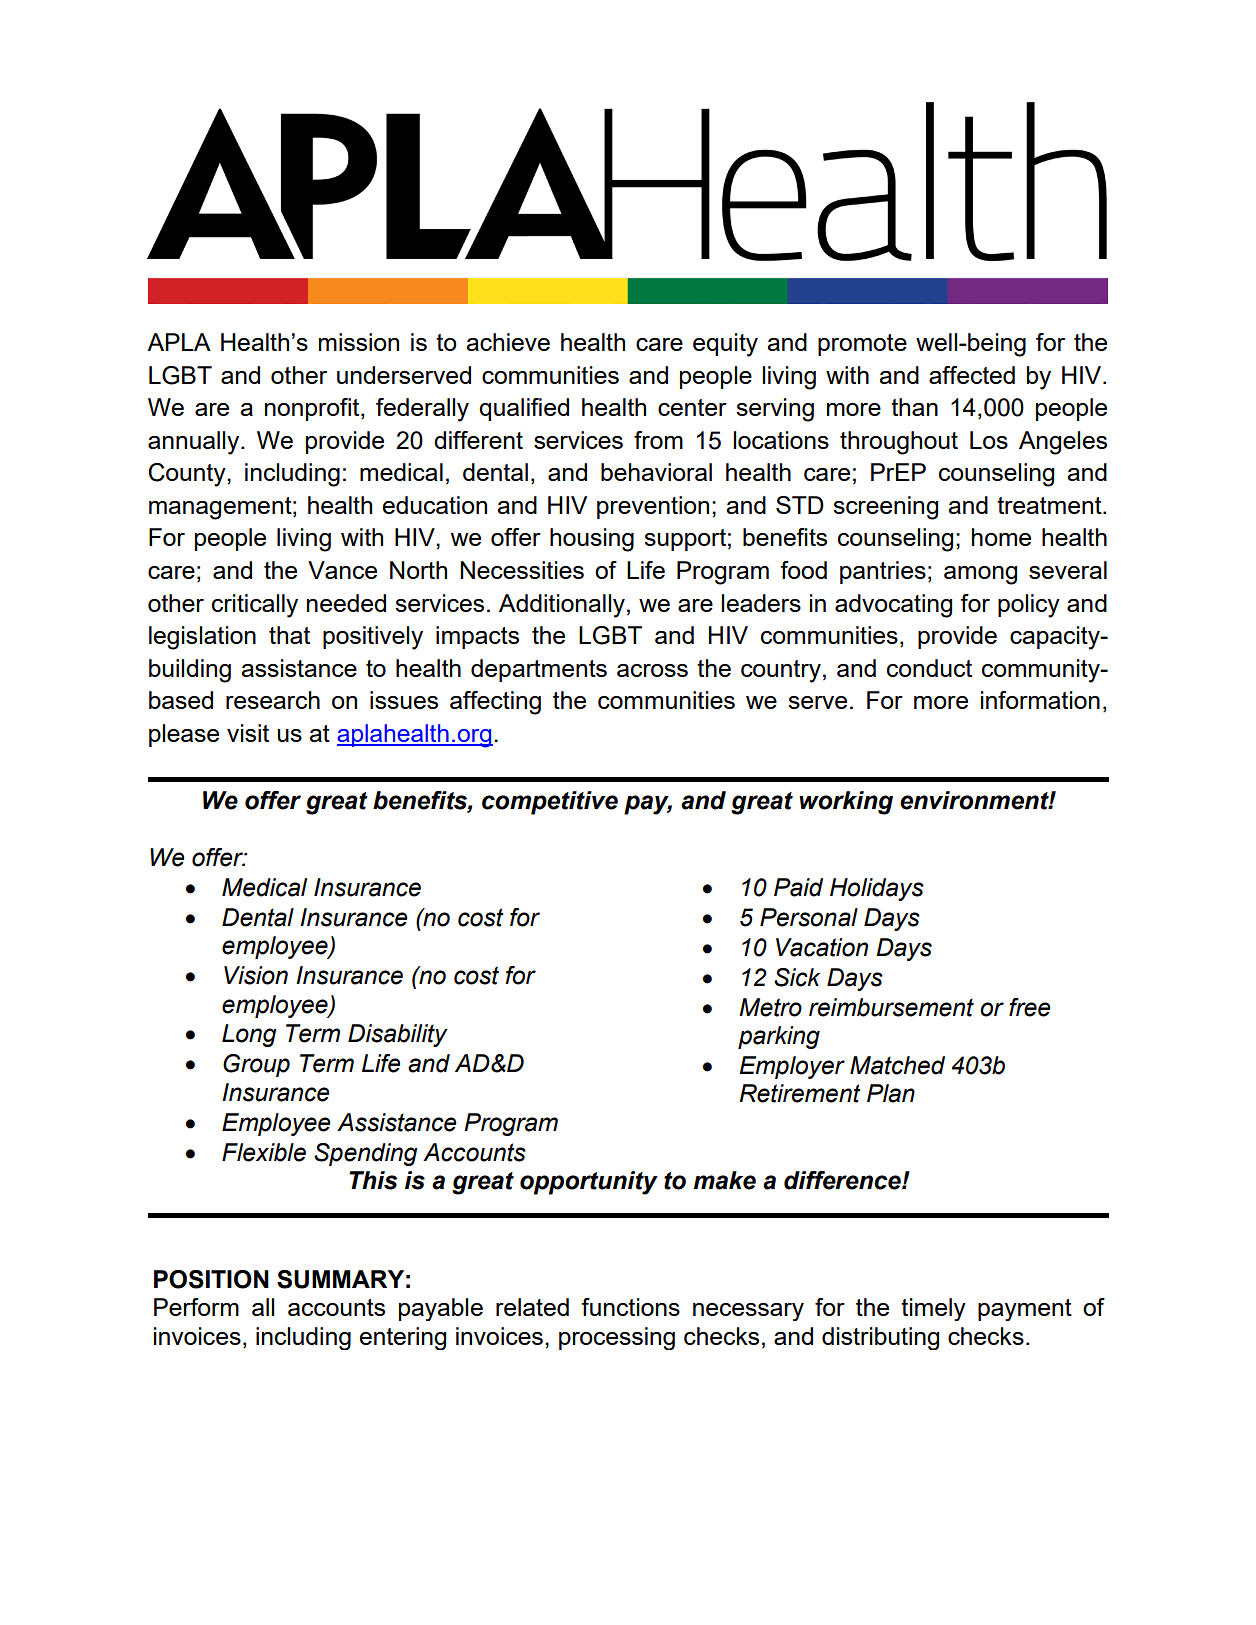 The width and height of the screenshot is (1256, 1625). What do you see at coordinates (248, 733) in the screenshot?
I see `visit` at bounding box center [248, 733].
